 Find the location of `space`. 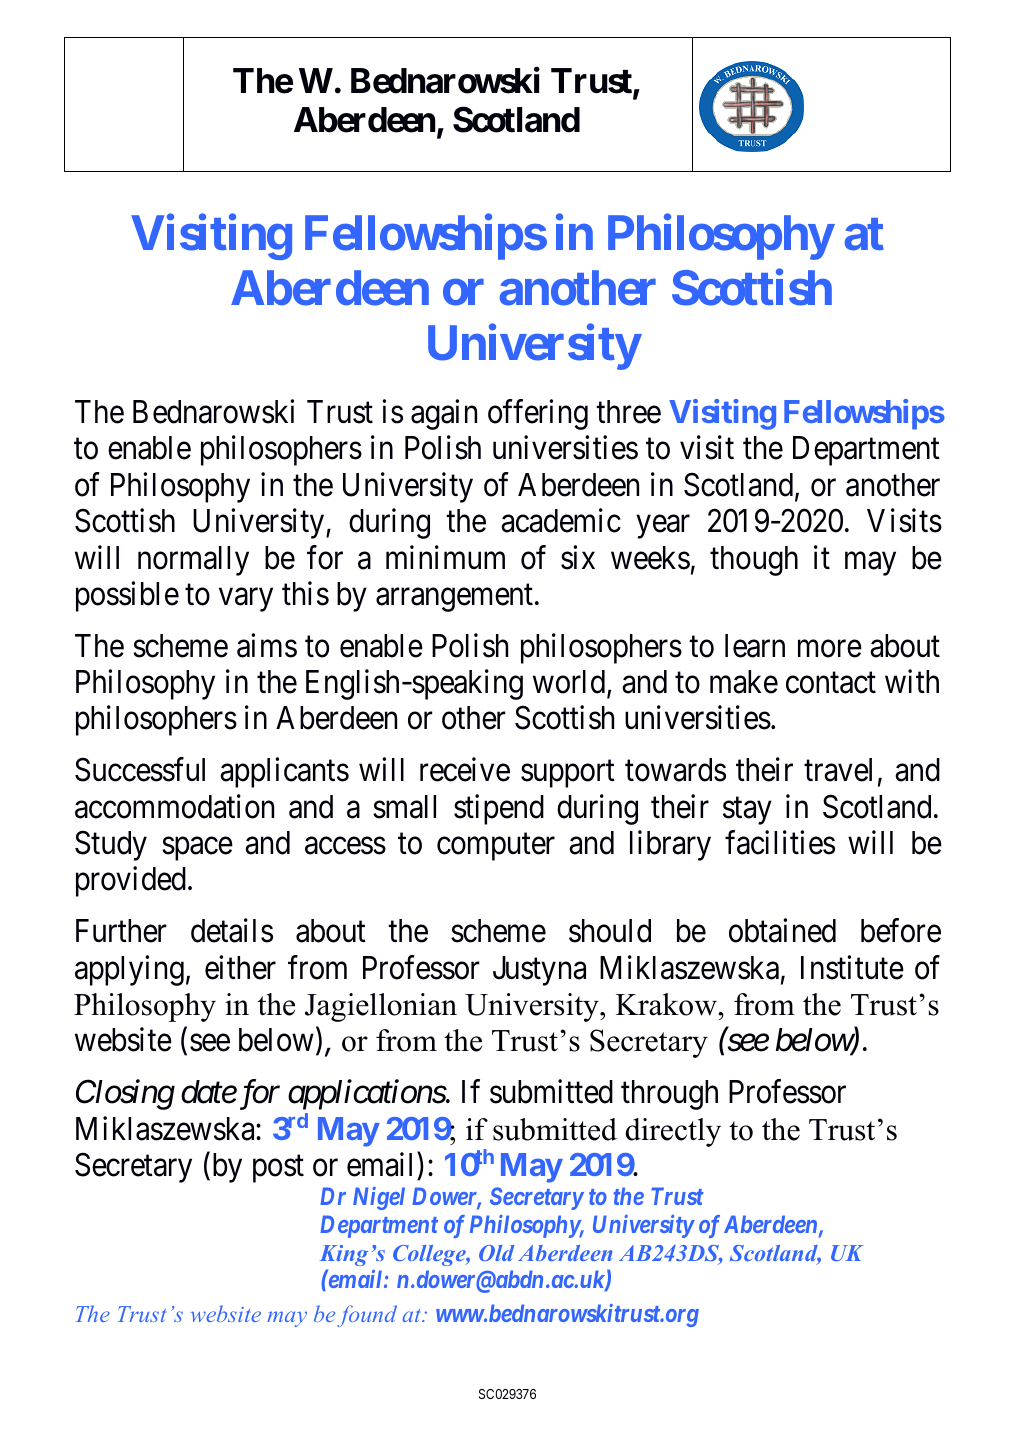

space is located at coordinates (197, 849).
